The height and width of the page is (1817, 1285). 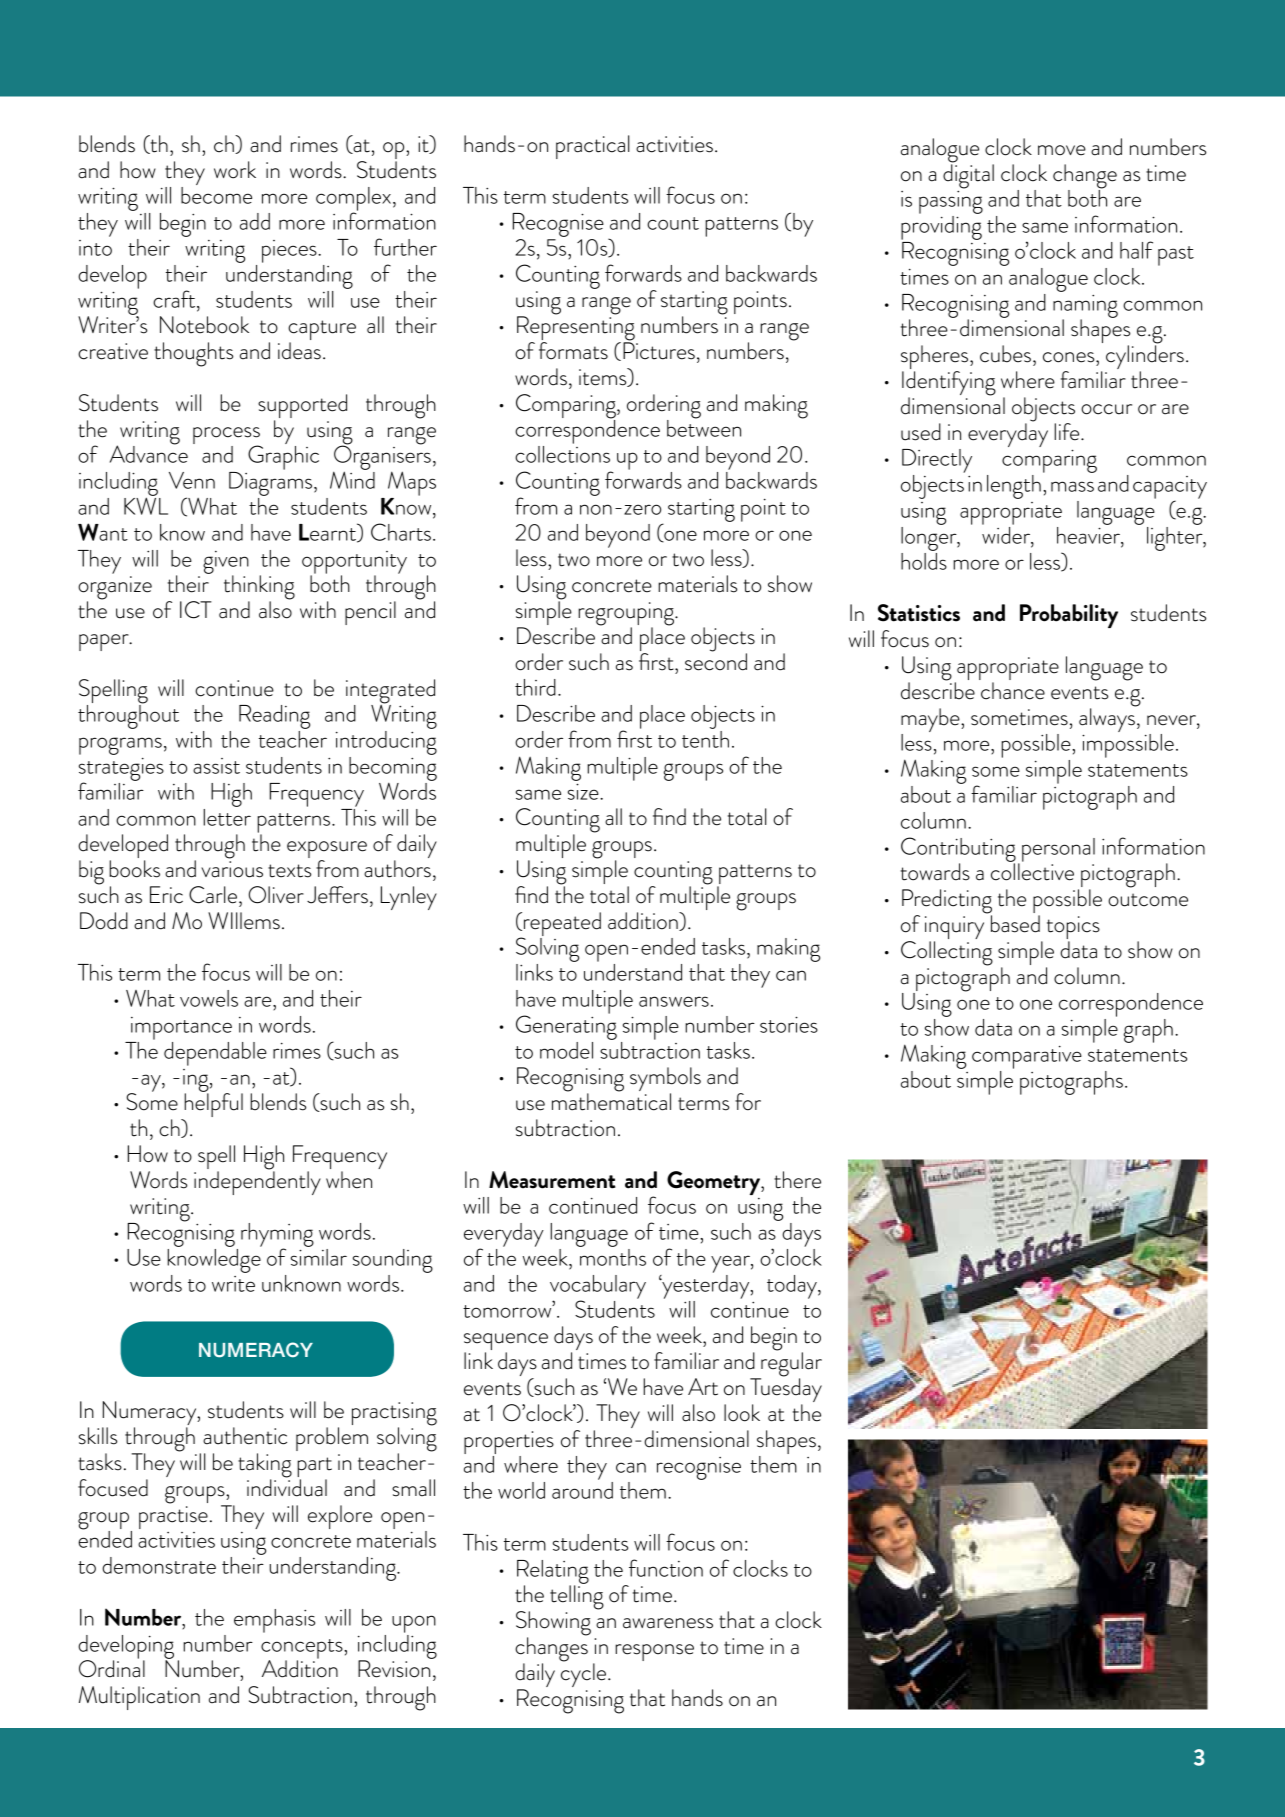 I want to click on emphasis, so click(x=274, y=1621).
